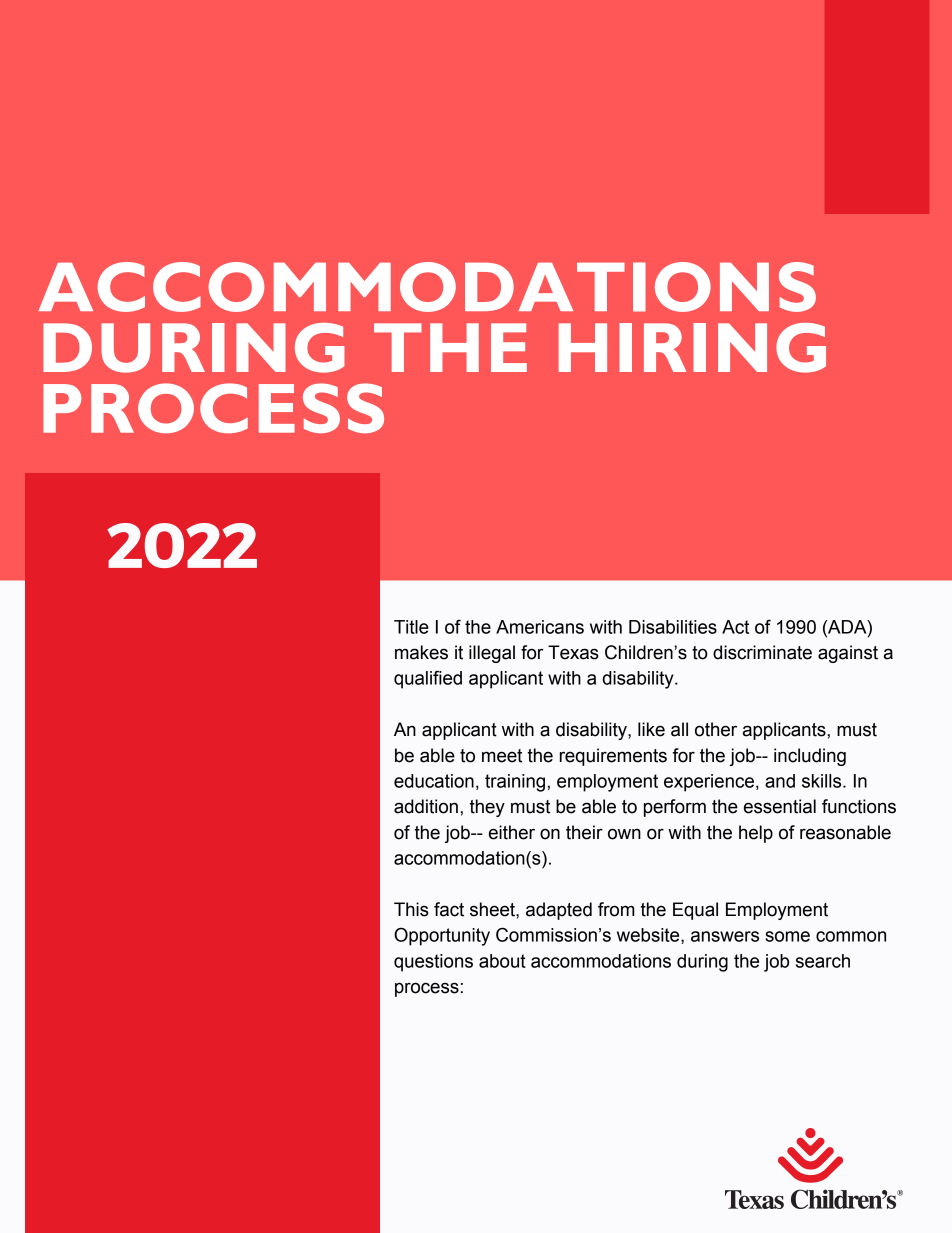 This screenshot has height=1233, width=952. What do you see at coordinates (411, 627) in the screenshot?
I see `Title` at bounding box center [411, 627].
